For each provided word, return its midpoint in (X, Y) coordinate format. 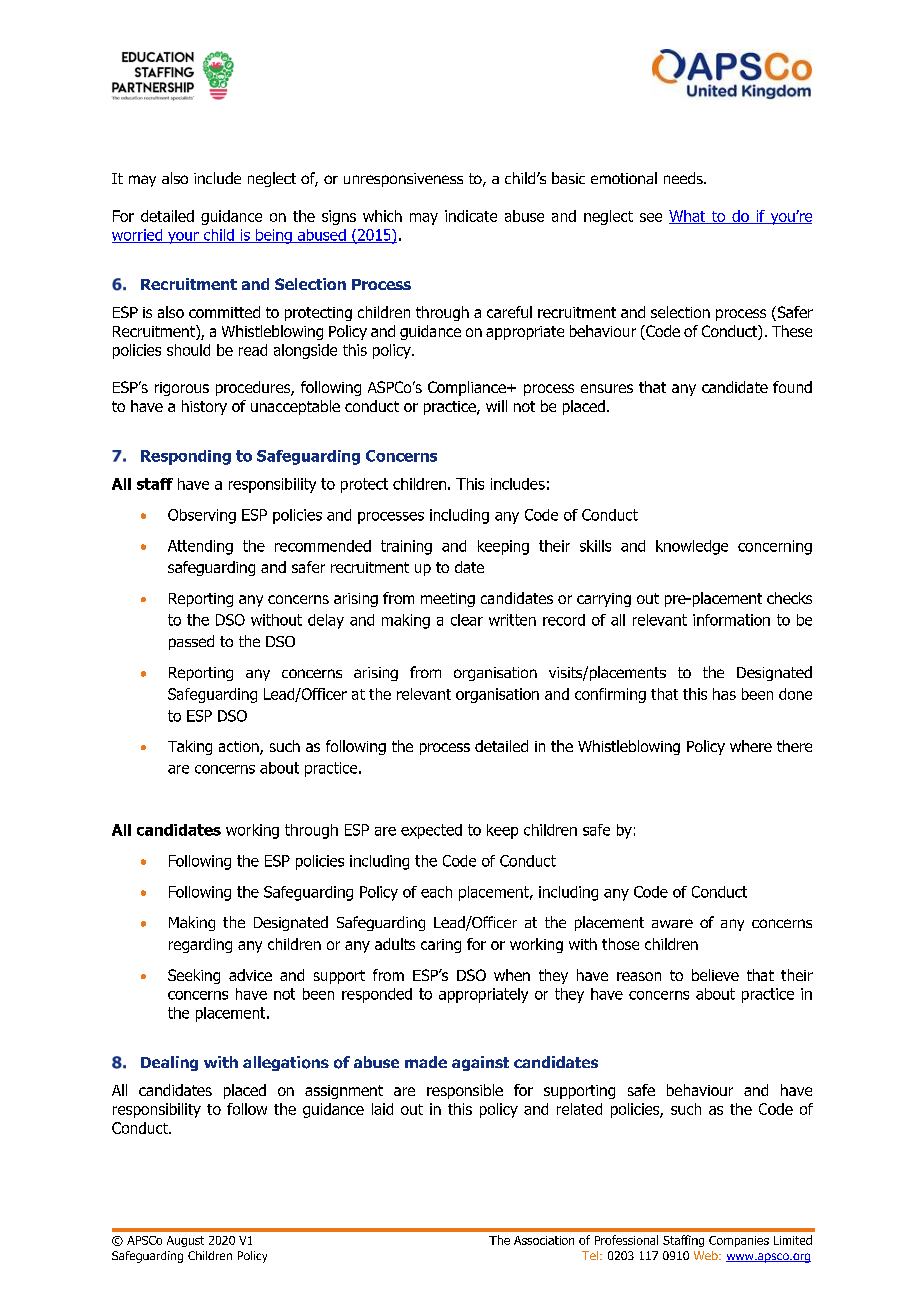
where (751, 746)
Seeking (194, 976)
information (731, 620)
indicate (471, 216)
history (204, 407)
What (688, 217)
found (792, 387)
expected (431, 831)
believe (715, 975)
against (480, 1063)
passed (191, 642)
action (240, 748)
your (183, 238)
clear (467, 620)
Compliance (468, 388)
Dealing (169, 1063)
